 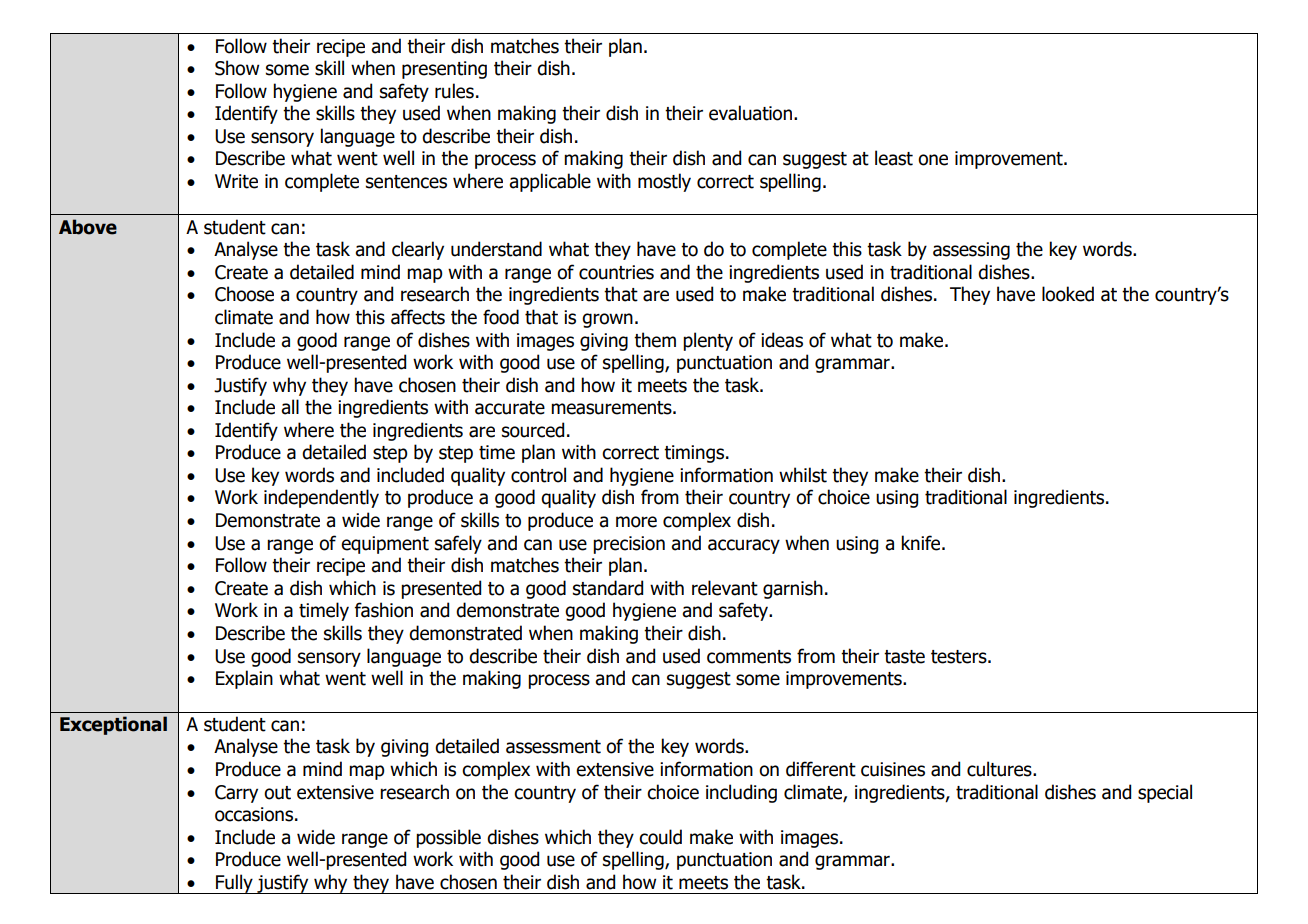 What do you see at coordinates (655, 340) in the screenshot?
I see `them` at bounding box center [655, 340].
